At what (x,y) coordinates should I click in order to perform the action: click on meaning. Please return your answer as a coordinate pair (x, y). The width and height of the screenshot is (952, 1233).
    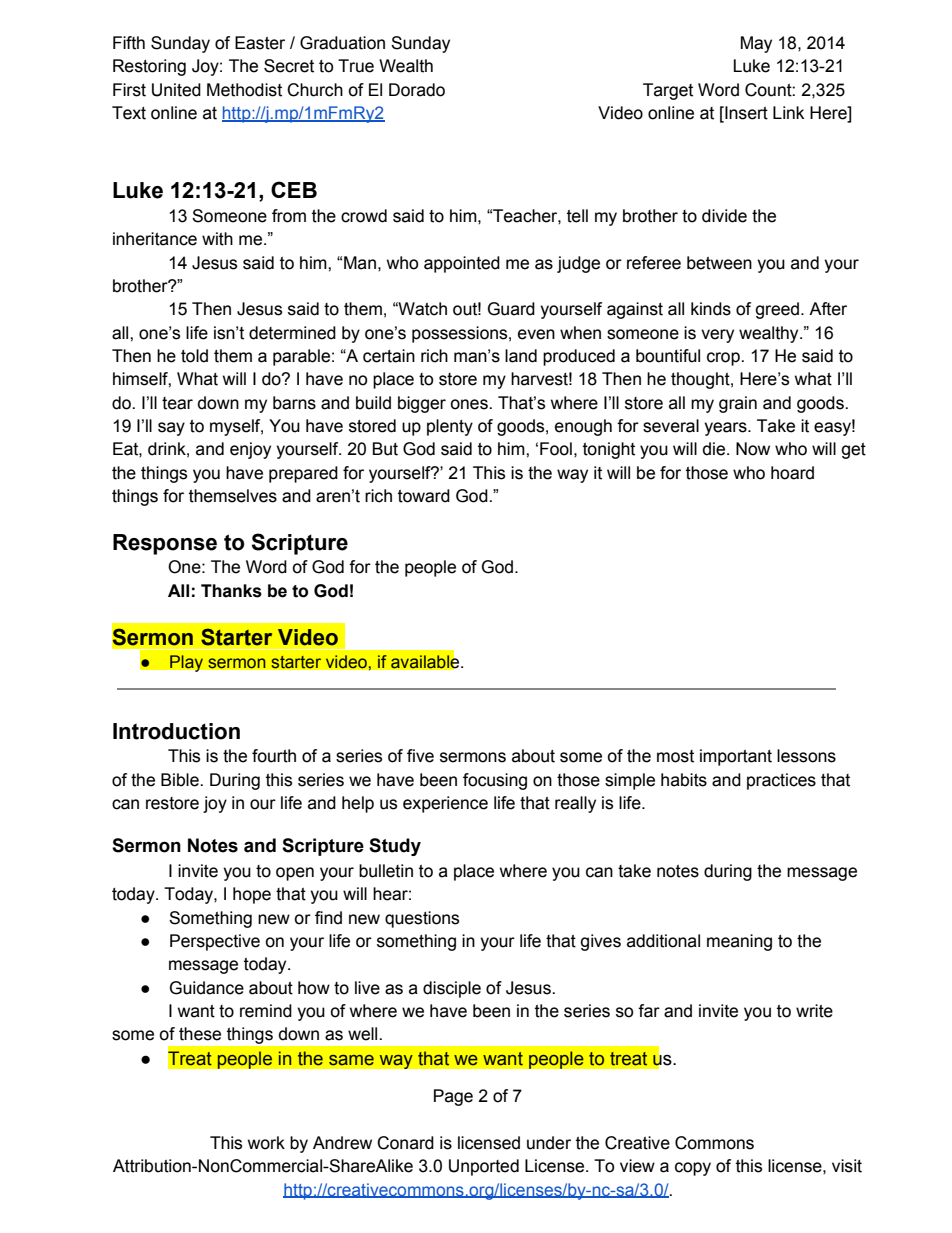
    Looking at the image, I should click on (739, 942).
